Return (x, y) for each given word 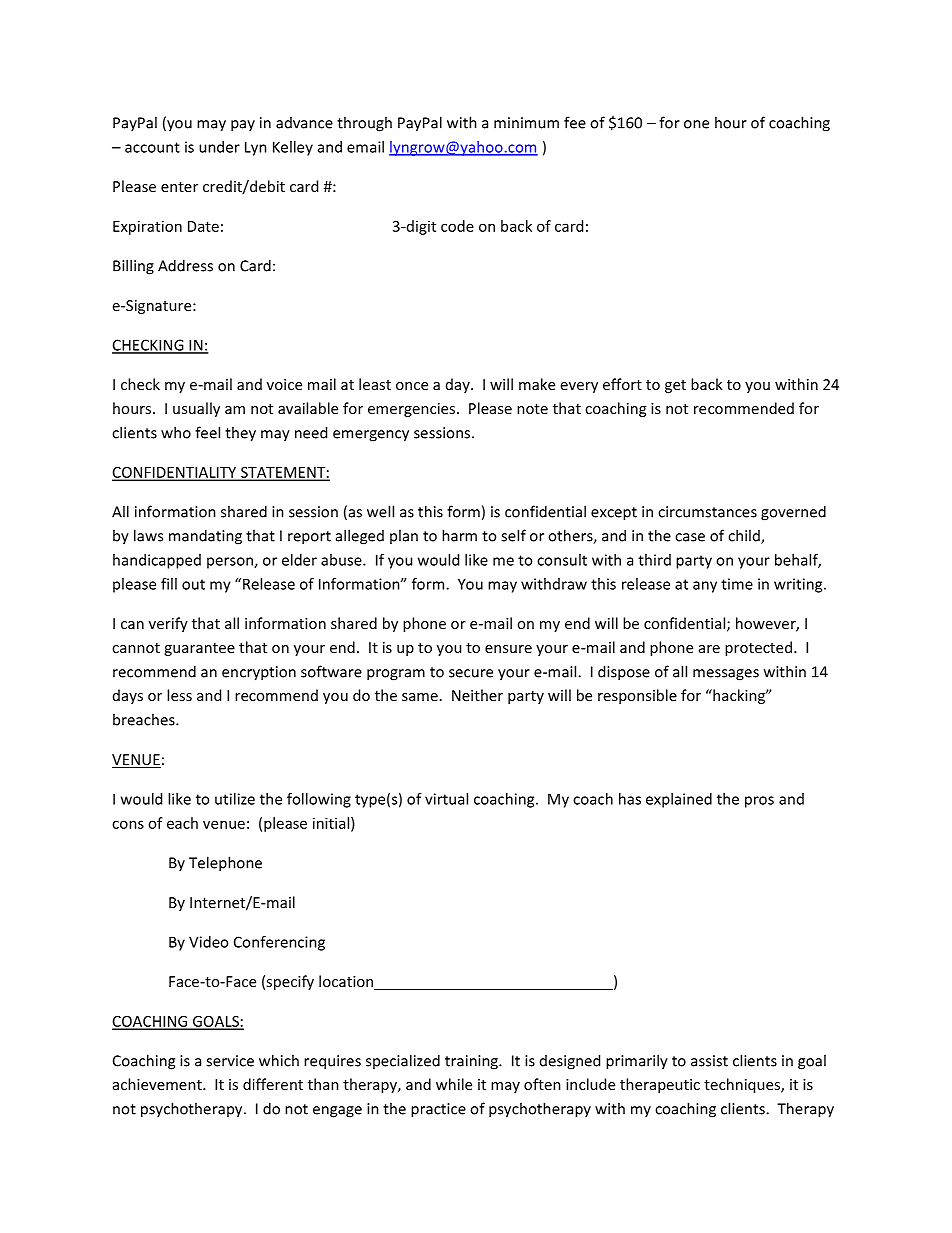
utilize (235, 799)
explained (679, 800)
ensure (508, 649)
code (457, 226)
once (412, 386)
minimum (526, 123)
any (705, 587)
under (219, 147)
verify (168, 624)
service (230, 1061)
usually (196, 409)
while (454, 1084)
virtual (446, 799)
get (675, 386)
